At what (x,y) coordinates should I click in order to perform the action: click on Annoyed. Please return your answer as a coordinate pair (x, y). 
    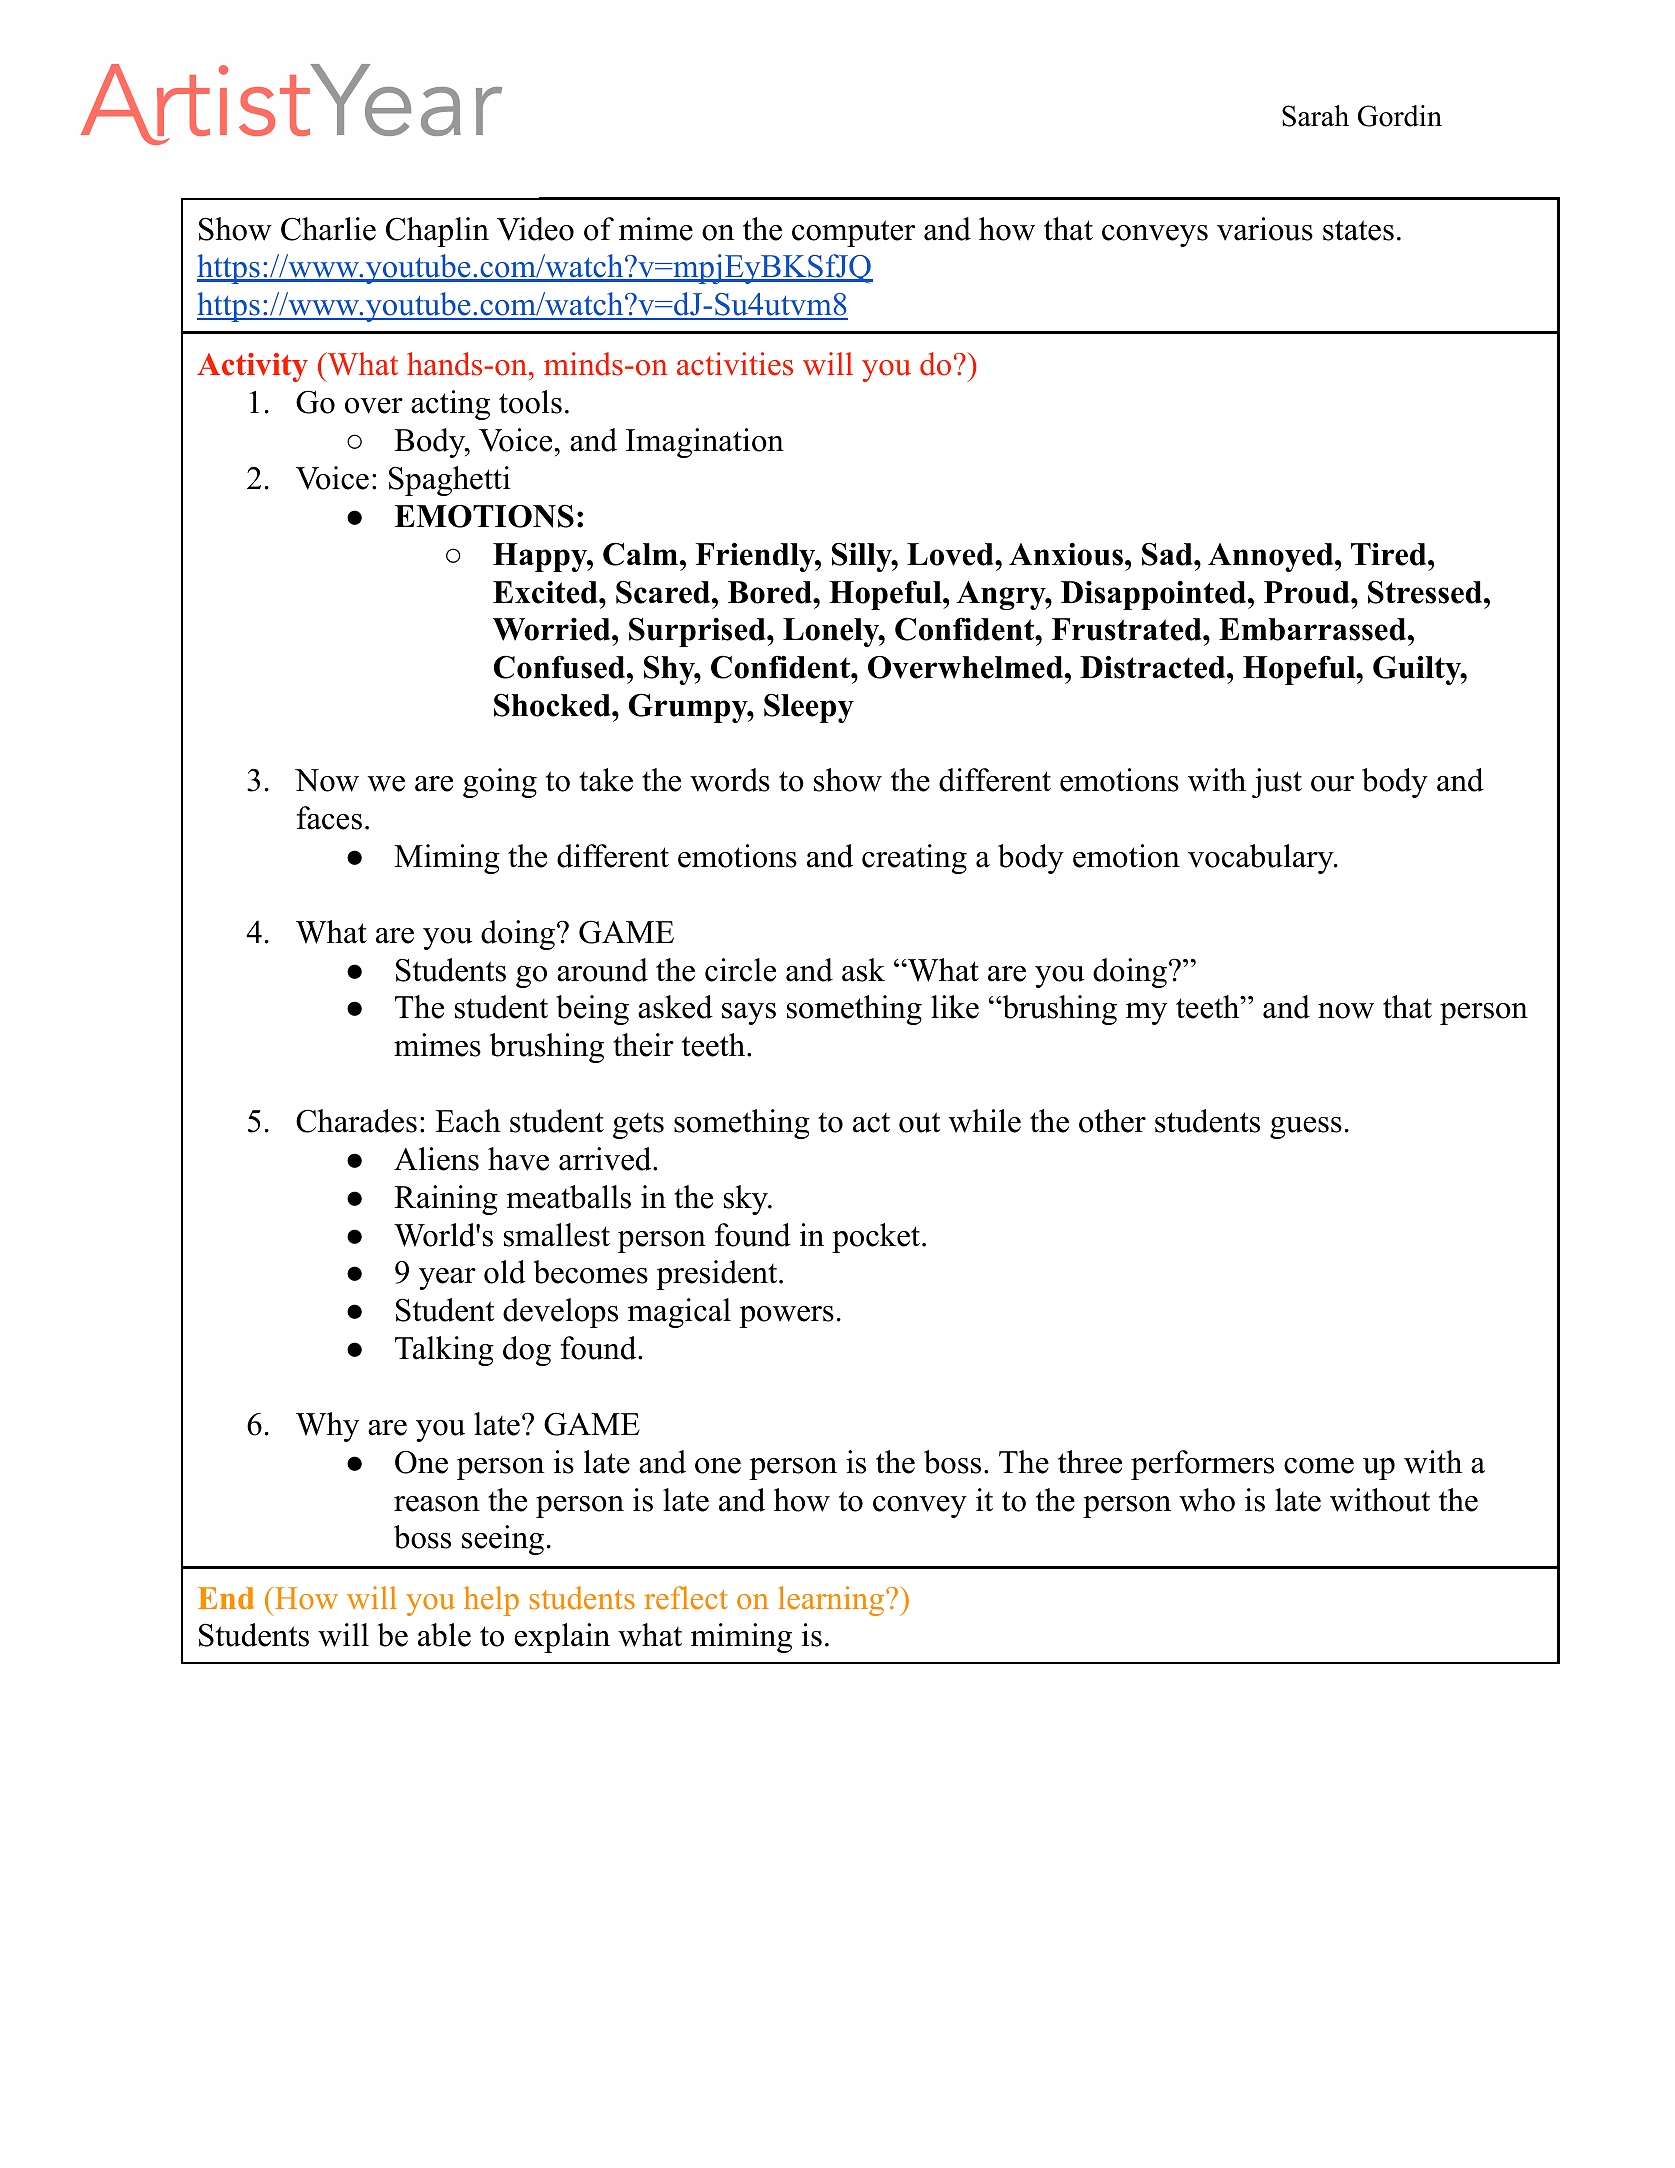
    Looking at the image, I should click on (1272, 557).
